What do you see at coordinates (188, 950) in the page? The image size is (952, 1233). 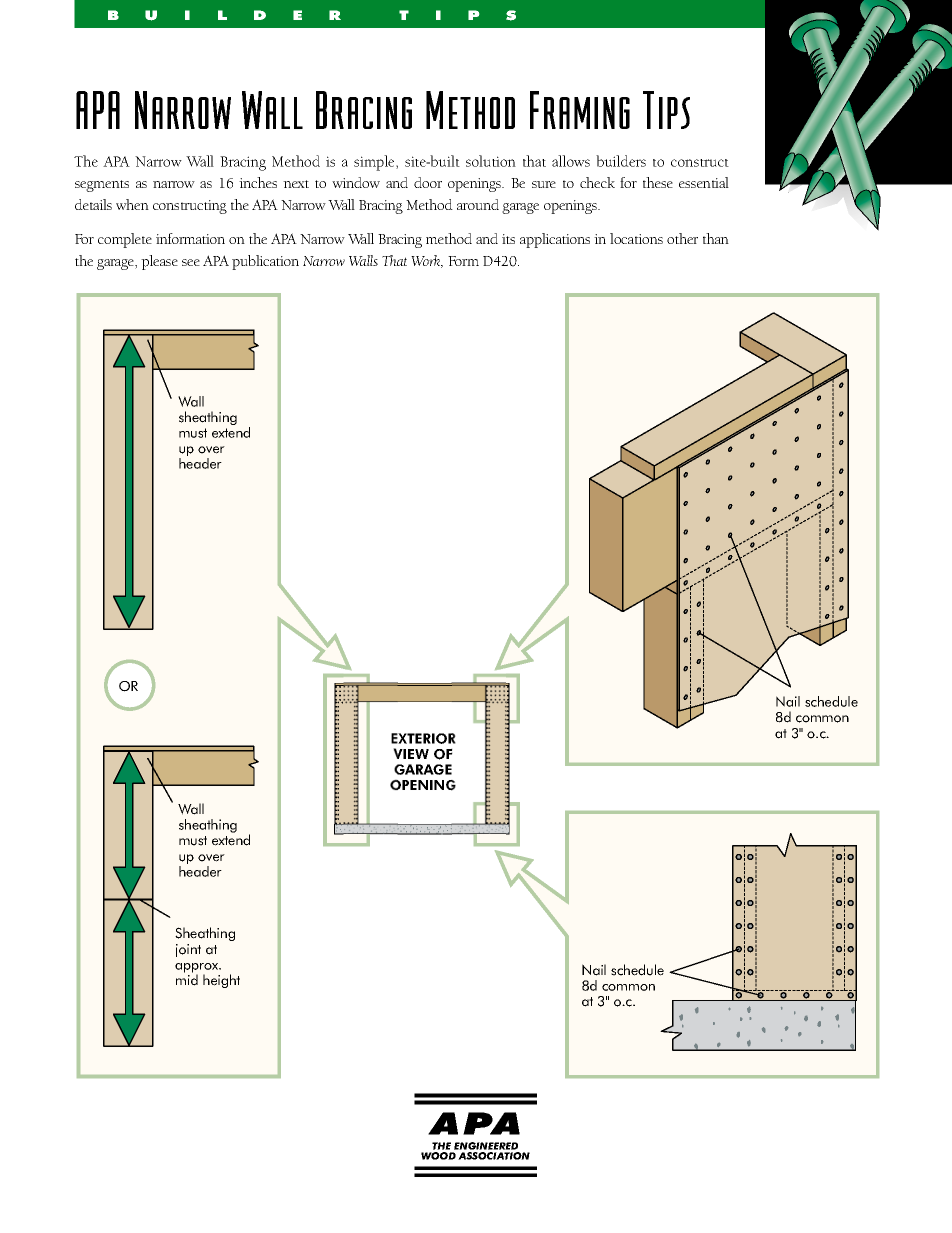 I see `joint` at bounding box center [188, 950].
